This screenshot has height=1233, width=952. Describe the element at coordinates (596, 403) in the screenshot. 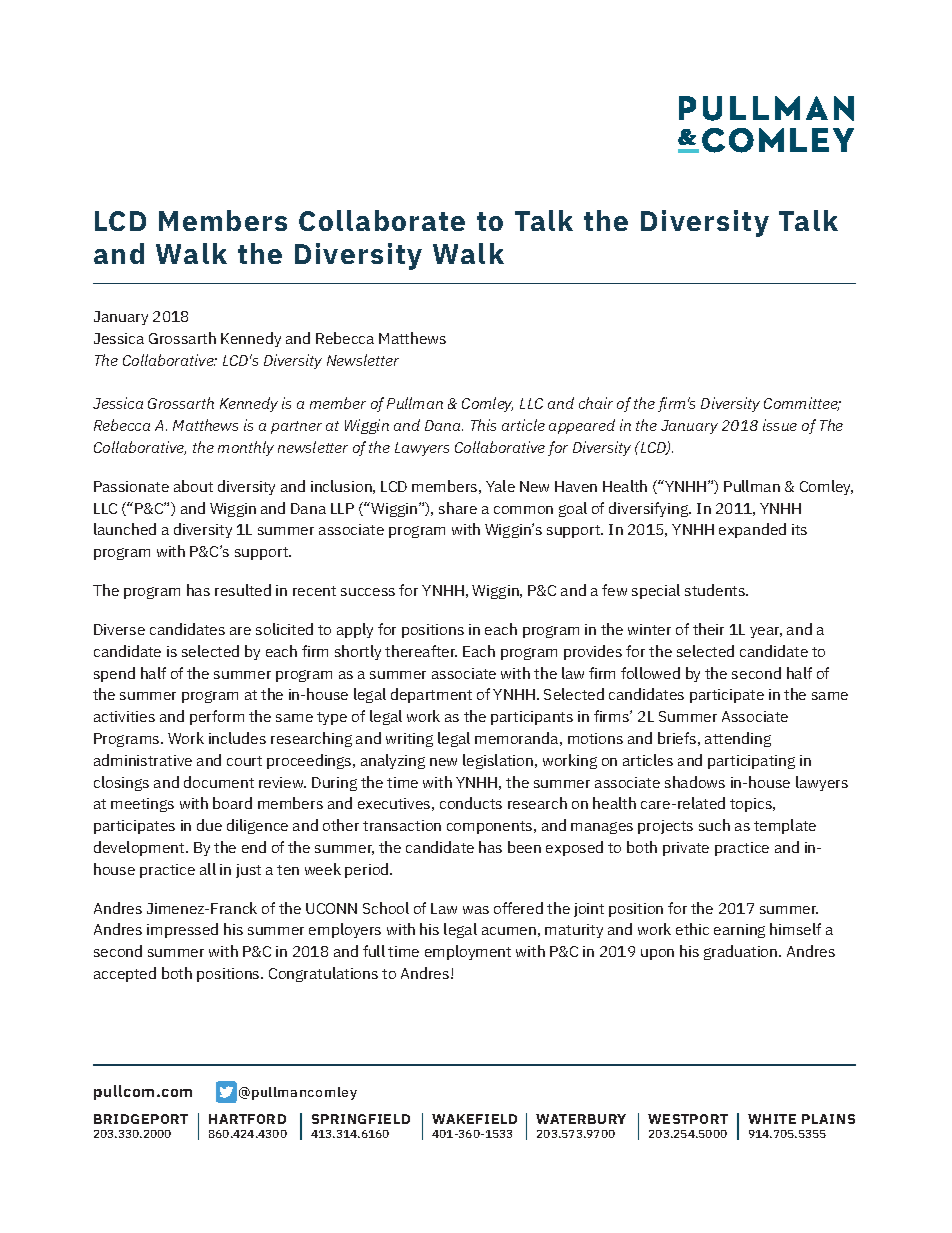

I see `chair` at that location.
